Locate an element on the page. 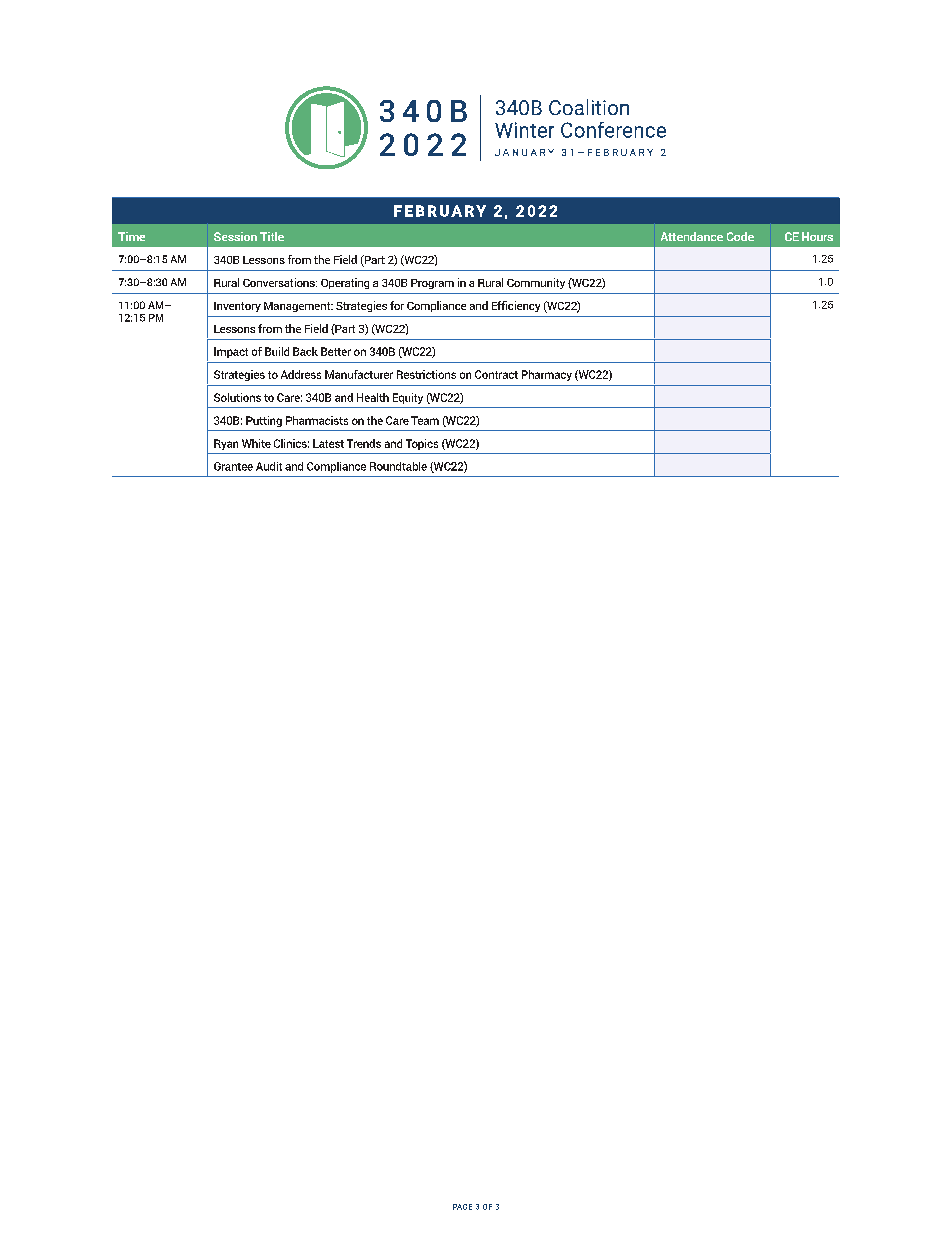 Image resolution: width=952 pixels, height=1233 pixels. PAGE is located at coordinates (462, 1207).
